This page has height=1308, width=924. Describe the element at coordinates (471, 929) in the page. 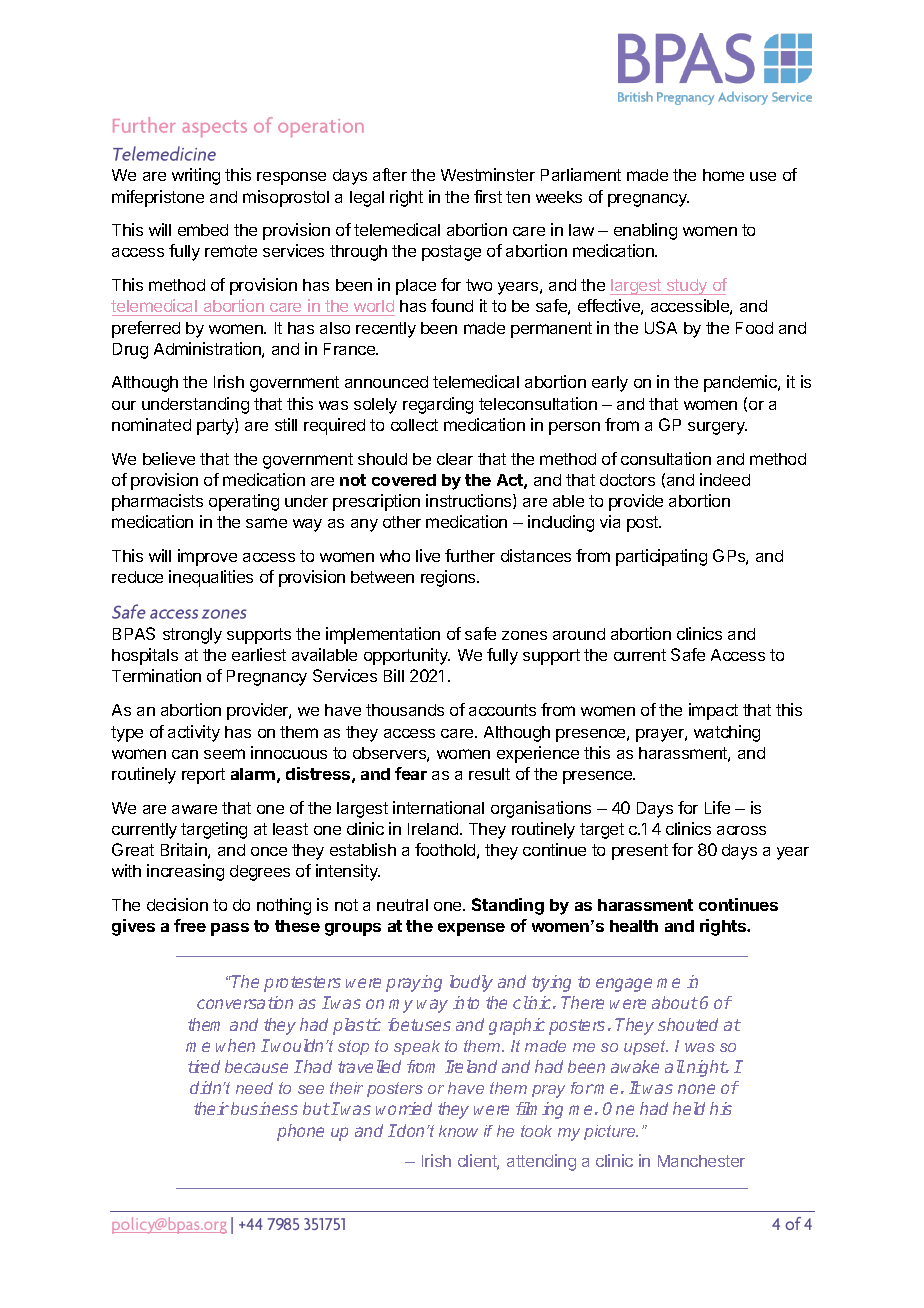

I see `expense` at that location.
